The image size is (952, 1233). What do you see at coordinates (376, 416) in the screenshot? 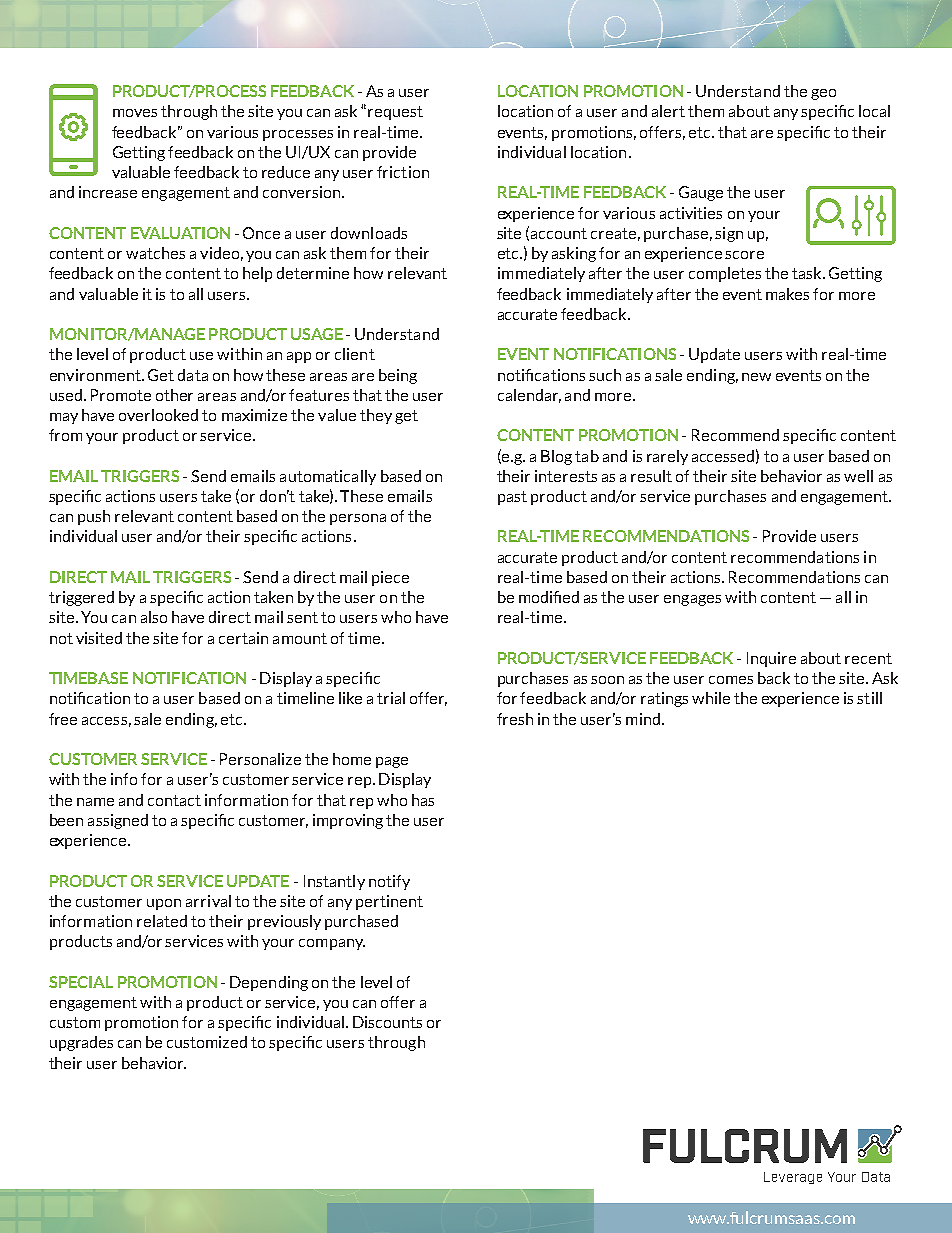
I see `they` at bounding box center [376, 416].
